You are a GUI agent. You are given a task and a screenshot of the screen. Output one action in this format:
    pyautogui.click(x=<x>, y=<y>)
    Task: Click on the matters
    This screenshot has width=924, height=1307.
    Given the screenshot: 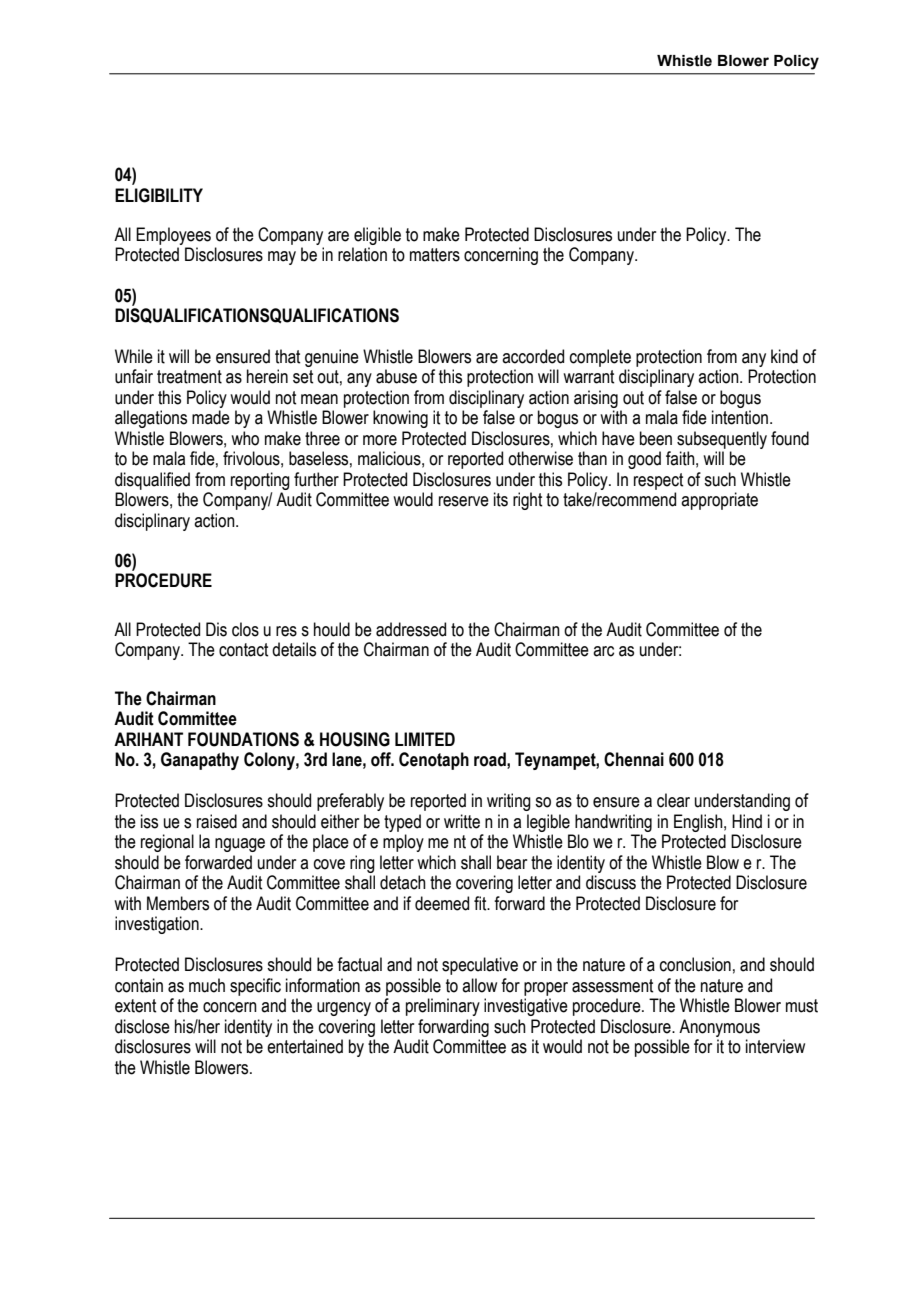 What is the action you would take?
    pyautogui.click(x=435, y=255)
